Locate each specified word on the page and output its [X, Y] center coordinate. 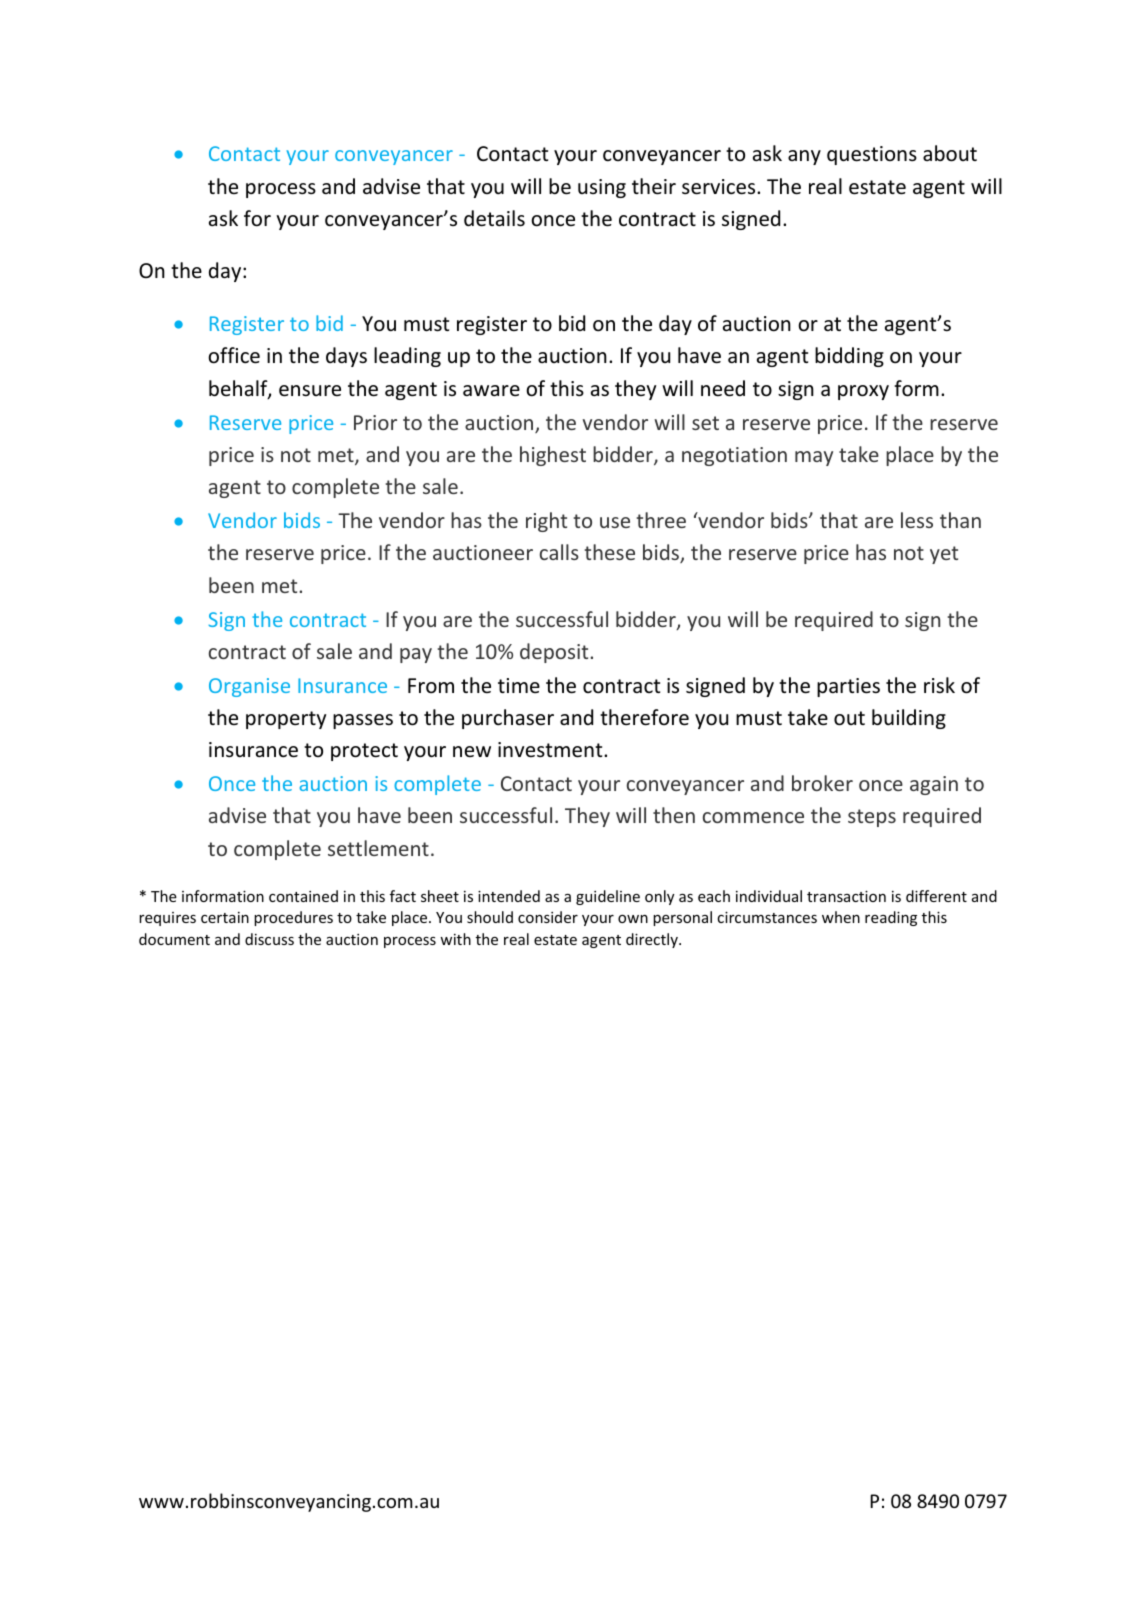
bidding [849, 357]
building [909, 719]
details [494, 218]
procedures [293, 918]
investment [551, 750]
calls [559, 552]
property [286, 720]
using [602, 188]
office [234, 355]
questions [872, 155]
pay [416, 655]
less [917, 520]
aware [491, 390]
